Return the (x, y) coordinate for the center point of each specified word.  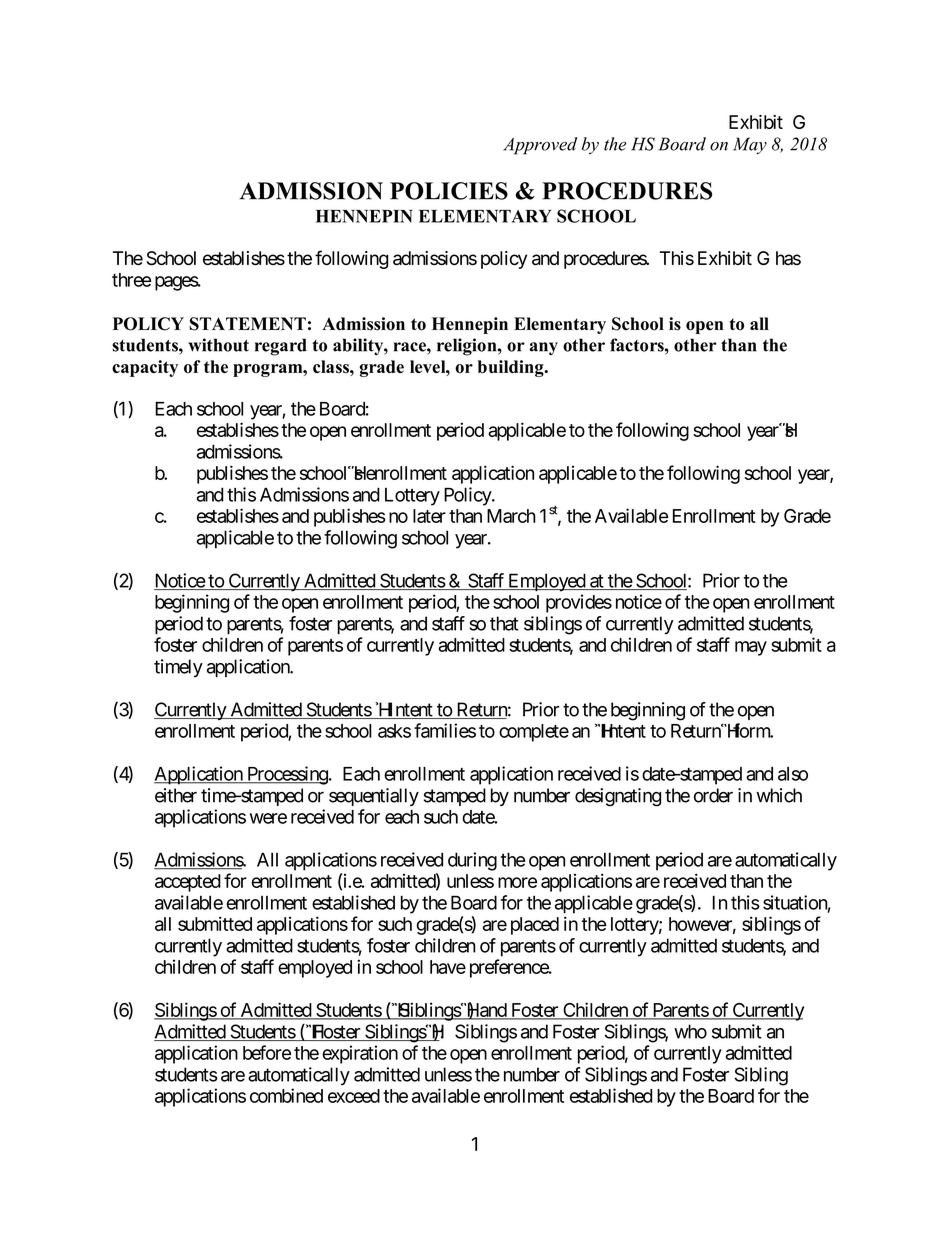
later (429, 516)
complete (534, 733)
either (176, 795)
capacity (145, 368)
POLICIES (449, 191)
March (511, 516)
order (713, 795)
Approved (540, 146)
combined (286, 1095)
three (131, 280)
